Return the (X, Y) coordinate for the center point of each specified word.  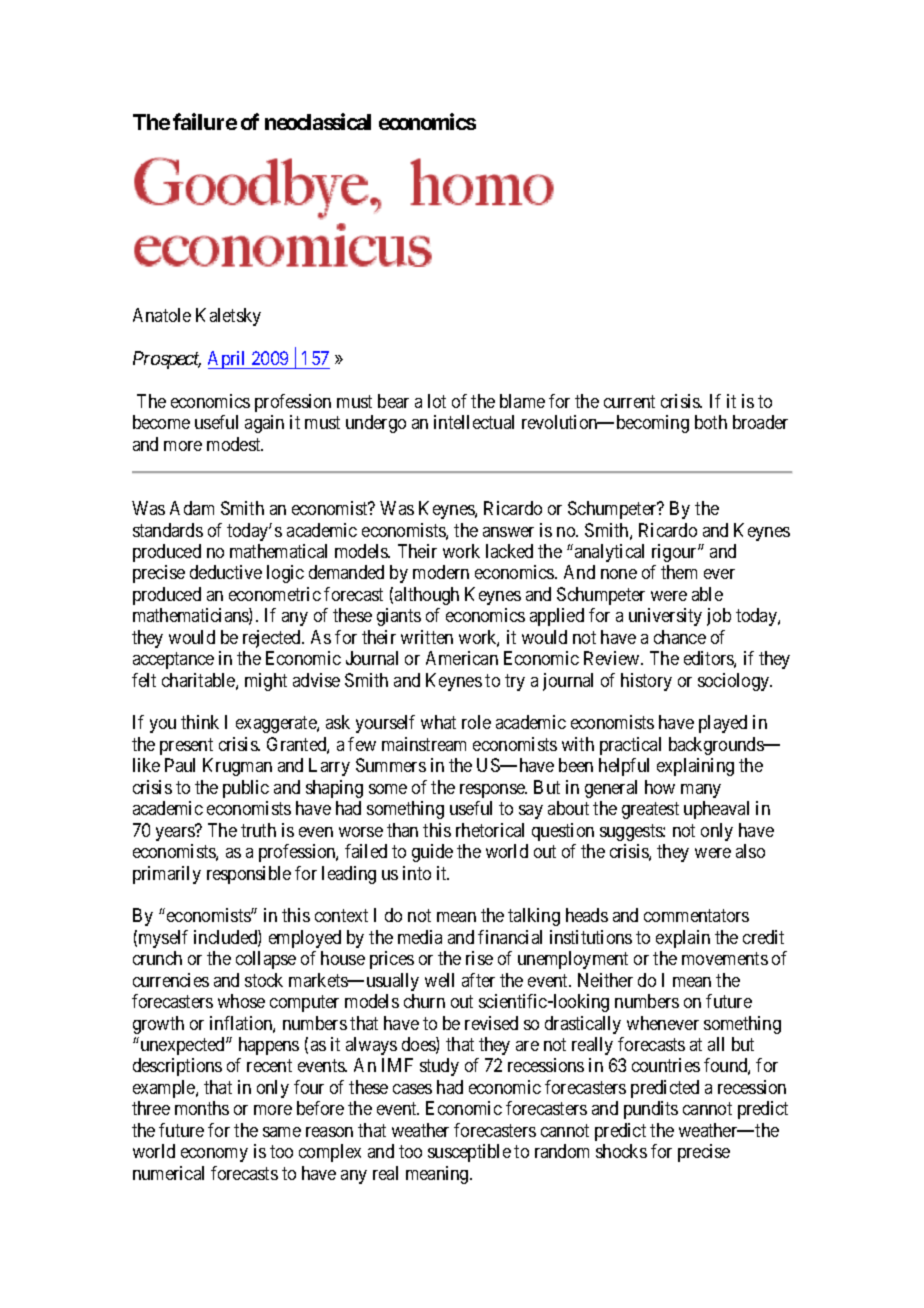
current (629, 401)
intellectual (474, 422)
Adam (192, 508)
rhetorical (490, 830)
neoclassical (318, 121)
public (246, 789)
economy (214, 1155)
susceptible (469, 1153)
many (701, 791)
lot (437, 401)
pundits (651, 1110)
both (711, 422)
